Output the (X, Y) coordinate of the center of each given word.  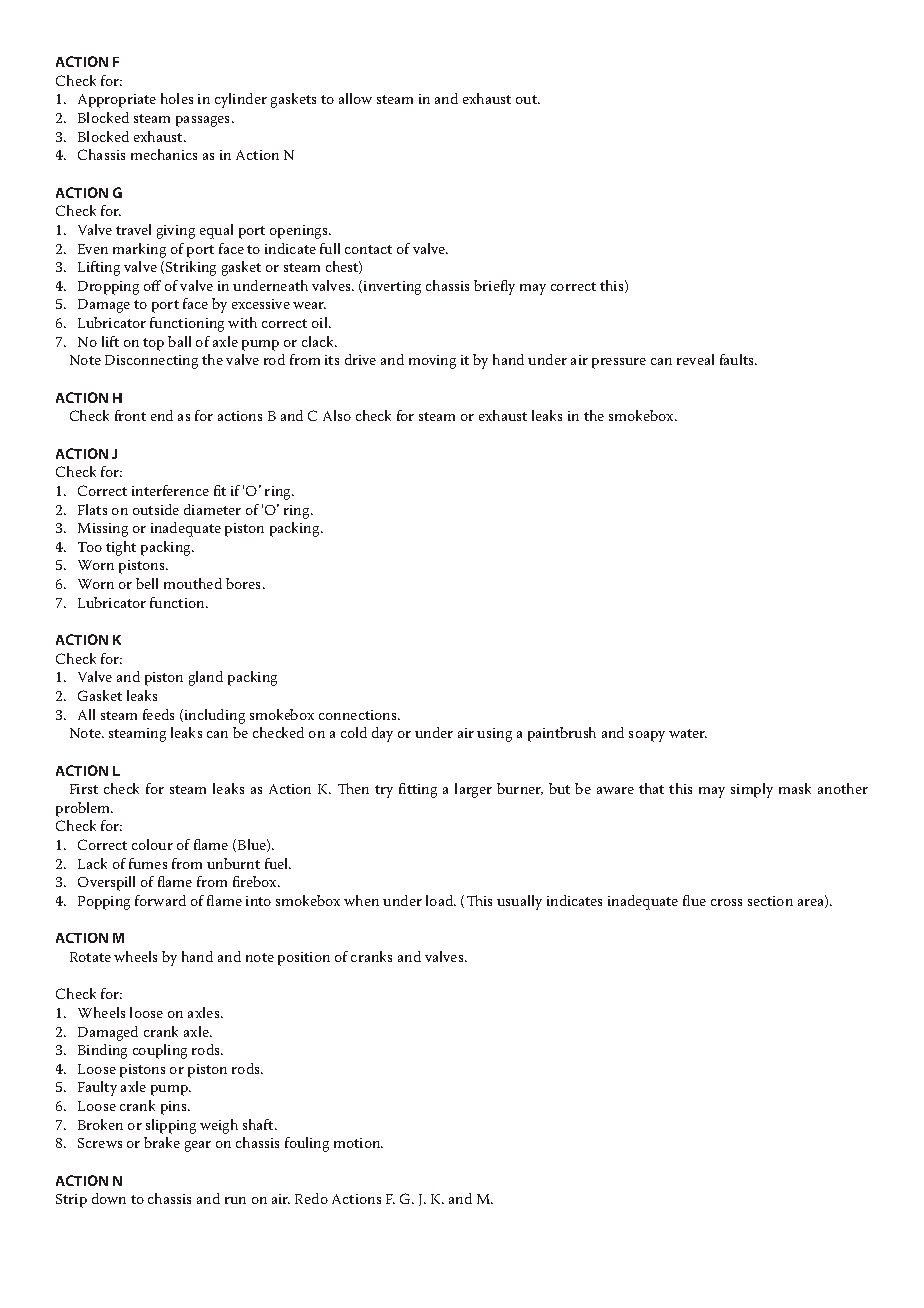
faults (738, 359)
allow (355, 98)
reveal (695, 359)
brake (162, 1142)
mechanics (164, 154)
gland (206, 678)
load (441, 900)
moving (432, 362)
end (162, 415)
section (770, 901)
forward (160, 900)
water (688, 733)
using (494, 735)
